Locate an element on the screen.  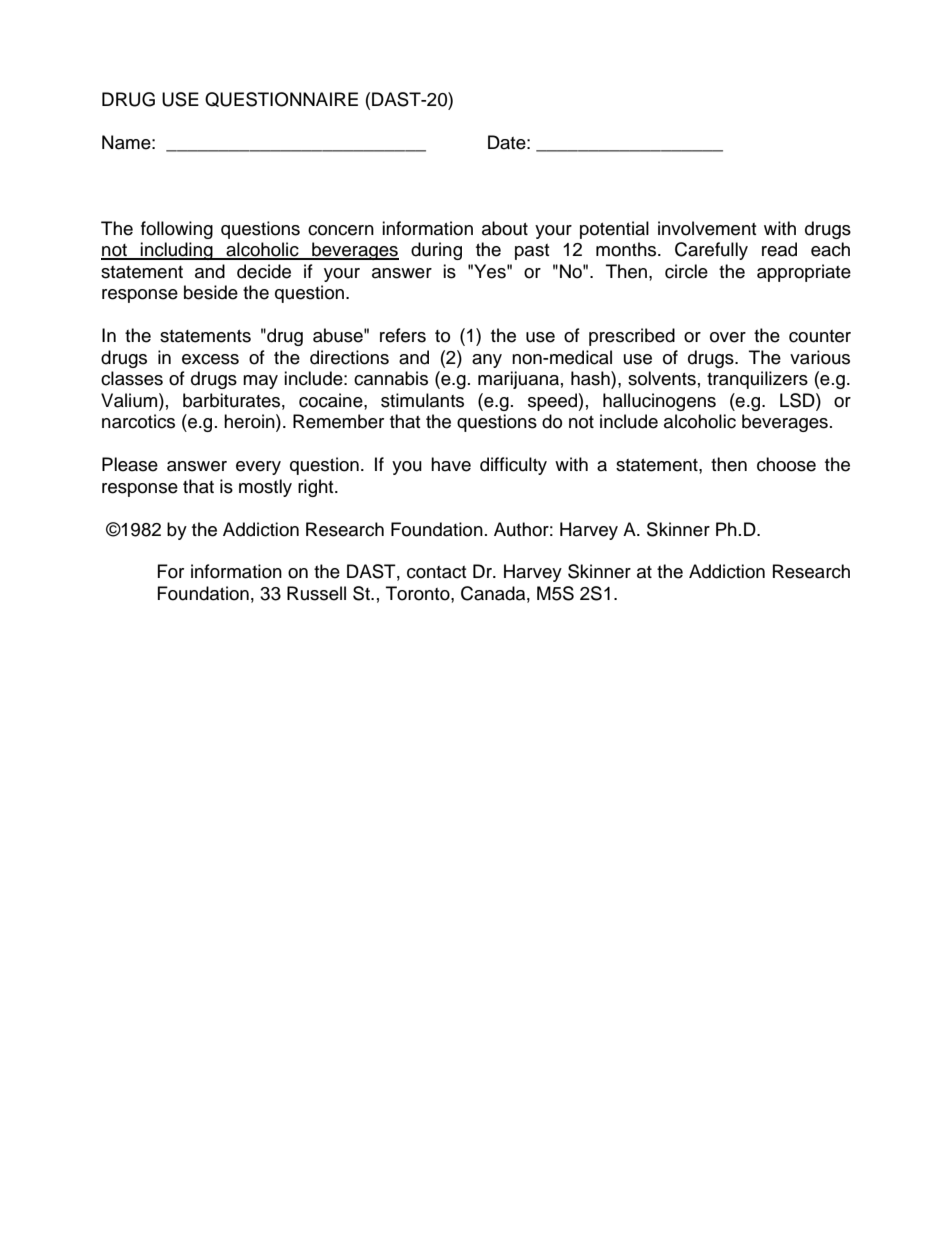
following is located at coordinates (177, 230).
